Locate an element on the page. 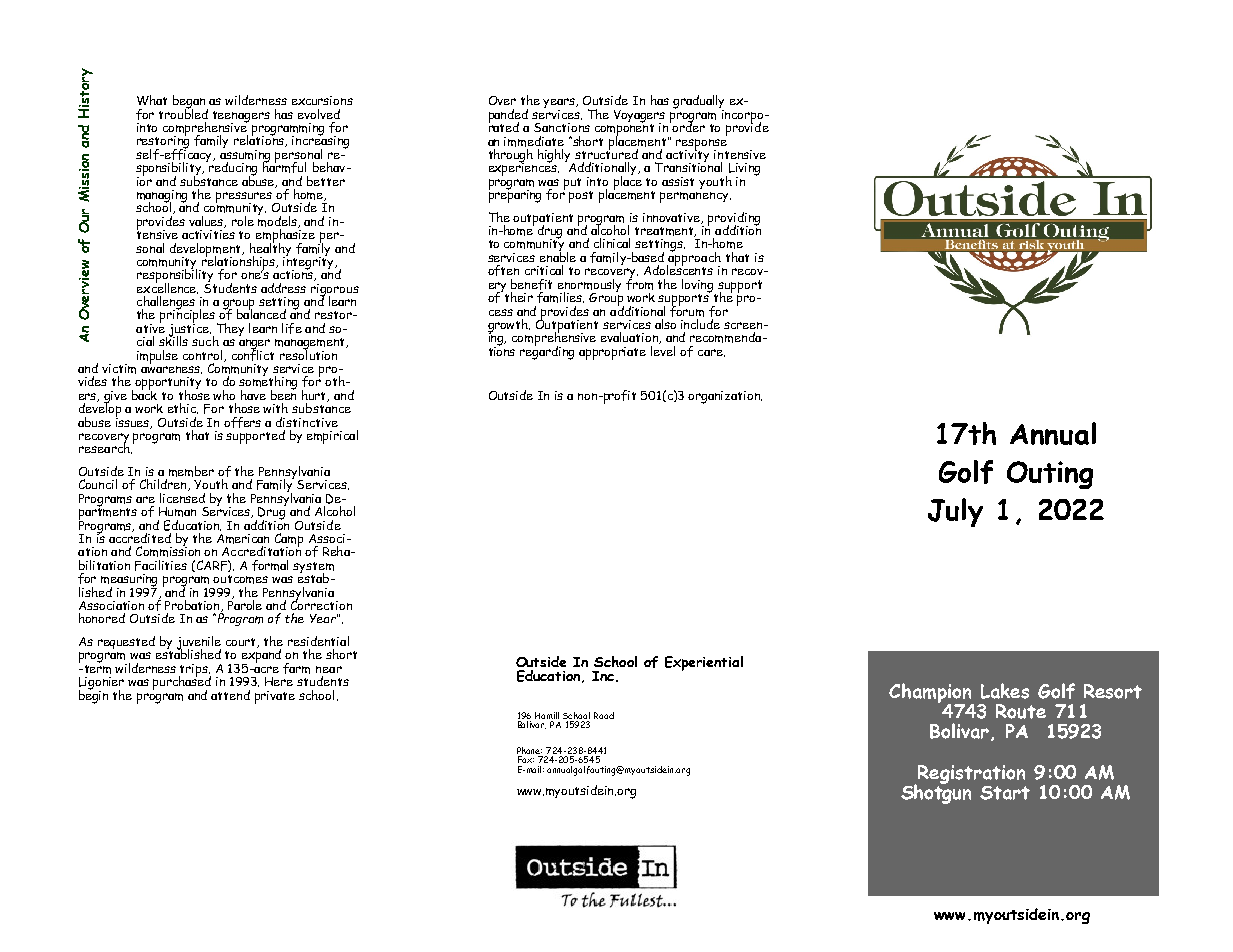  teenagers is located at coordinates (241, 117).
